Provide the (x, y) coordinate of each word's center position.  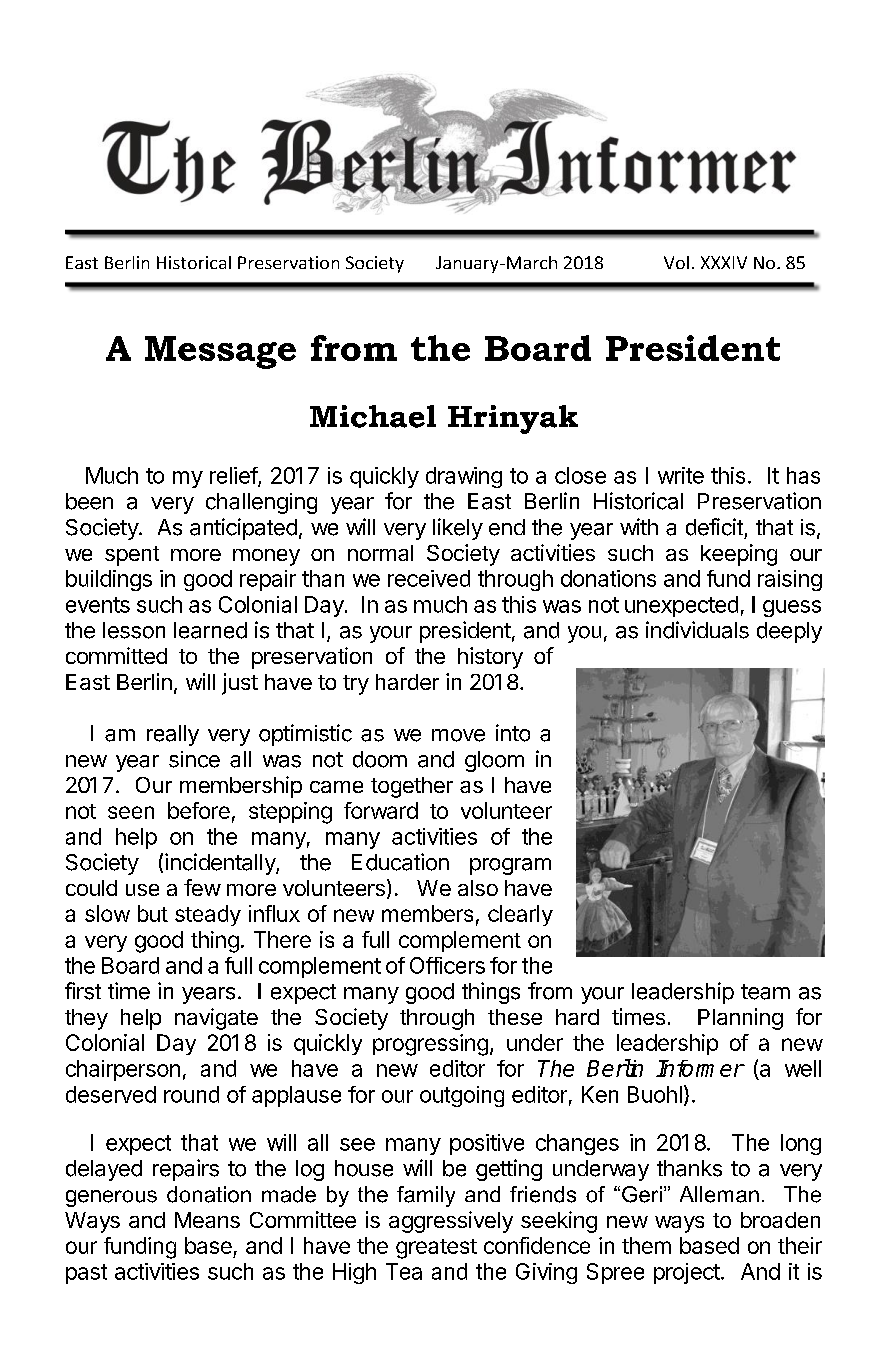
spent (132, 556)
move (458, 735)
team (765, 992)
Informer (700, 1068)
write (681, 475)
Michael (373, 416)
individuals (697, 630)
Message (220, 352)
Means (207, 1220)
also (478, 888)
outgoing (462, 1096)
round (191, 1094)
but (153, 913)
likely (458, 529)
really (173, 735)
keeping (739, 555)
